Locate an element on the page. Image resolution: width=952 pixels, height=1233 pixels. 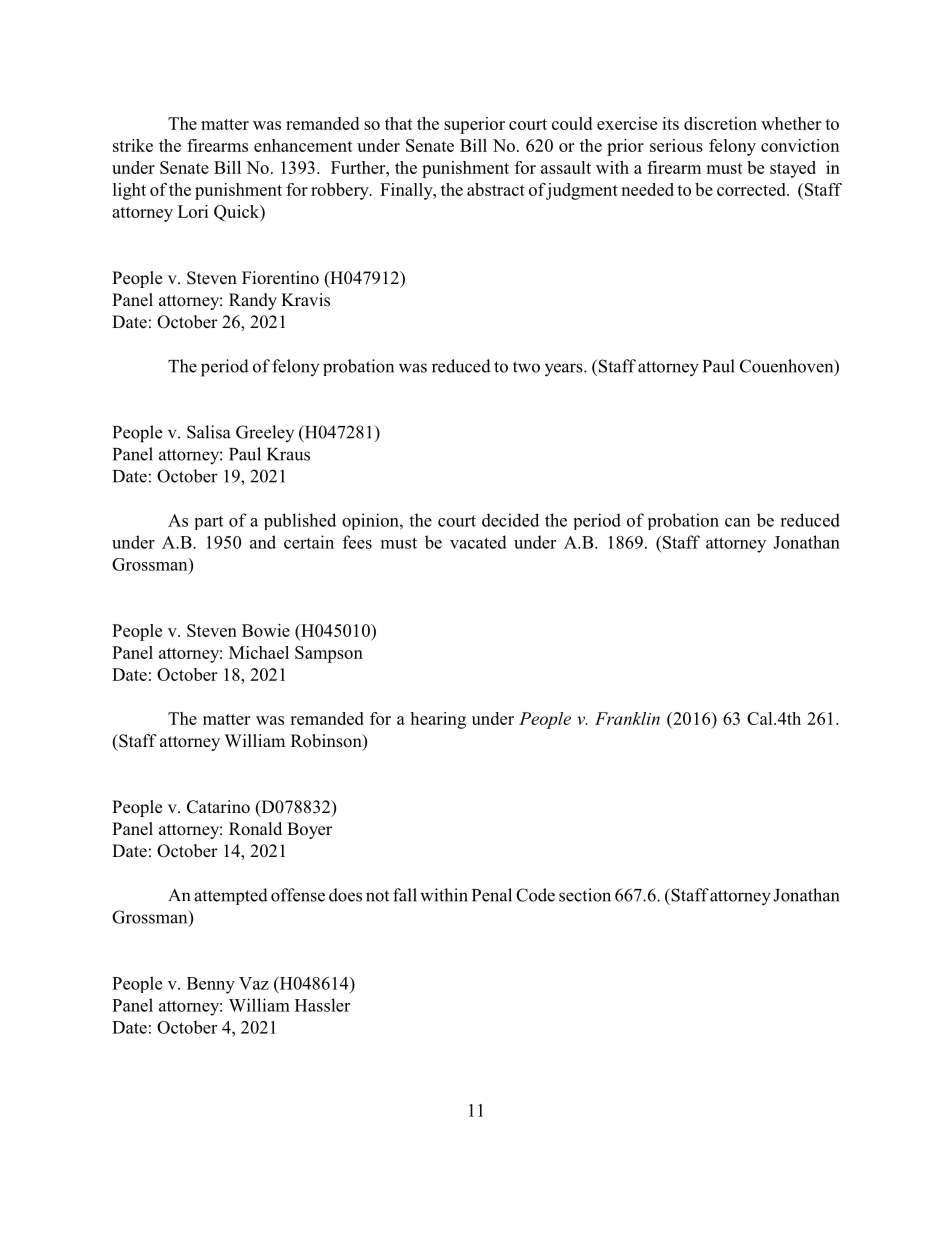
Greeley is located at coordinates (265, 433).
